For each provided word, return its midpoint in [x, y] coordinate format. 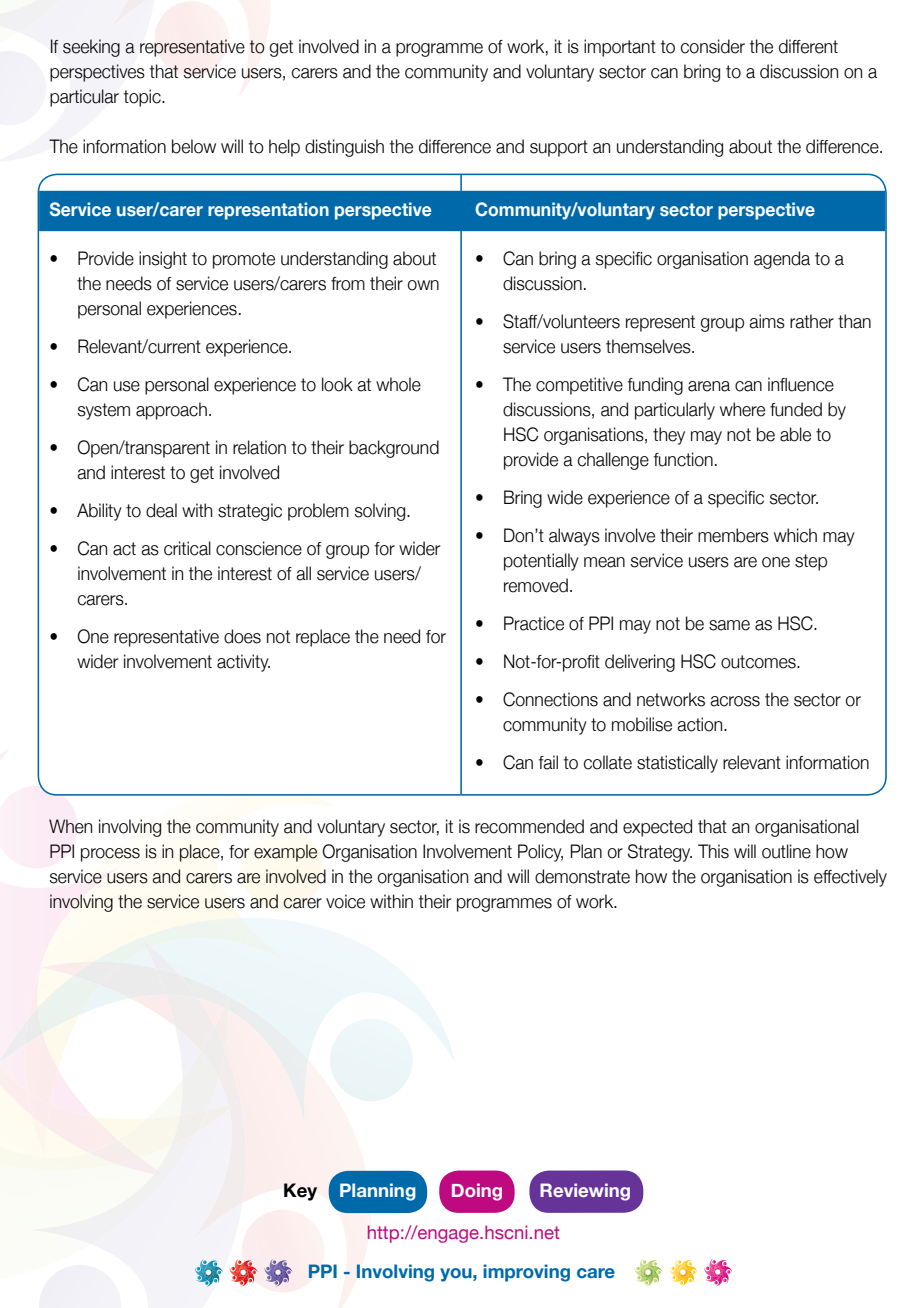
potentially [541, 562]
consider [713, 46]
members [733, 535]
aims [767, 321]
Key [300, 1192]
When [70, 826]
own [423, 285]
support [559, 148]
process [110, 855]
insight [163, 260]
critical [187, 548]
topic [143, 98]
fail [548, 762]
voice [345, 901]
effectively [850, 878]
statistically [677, 764]
